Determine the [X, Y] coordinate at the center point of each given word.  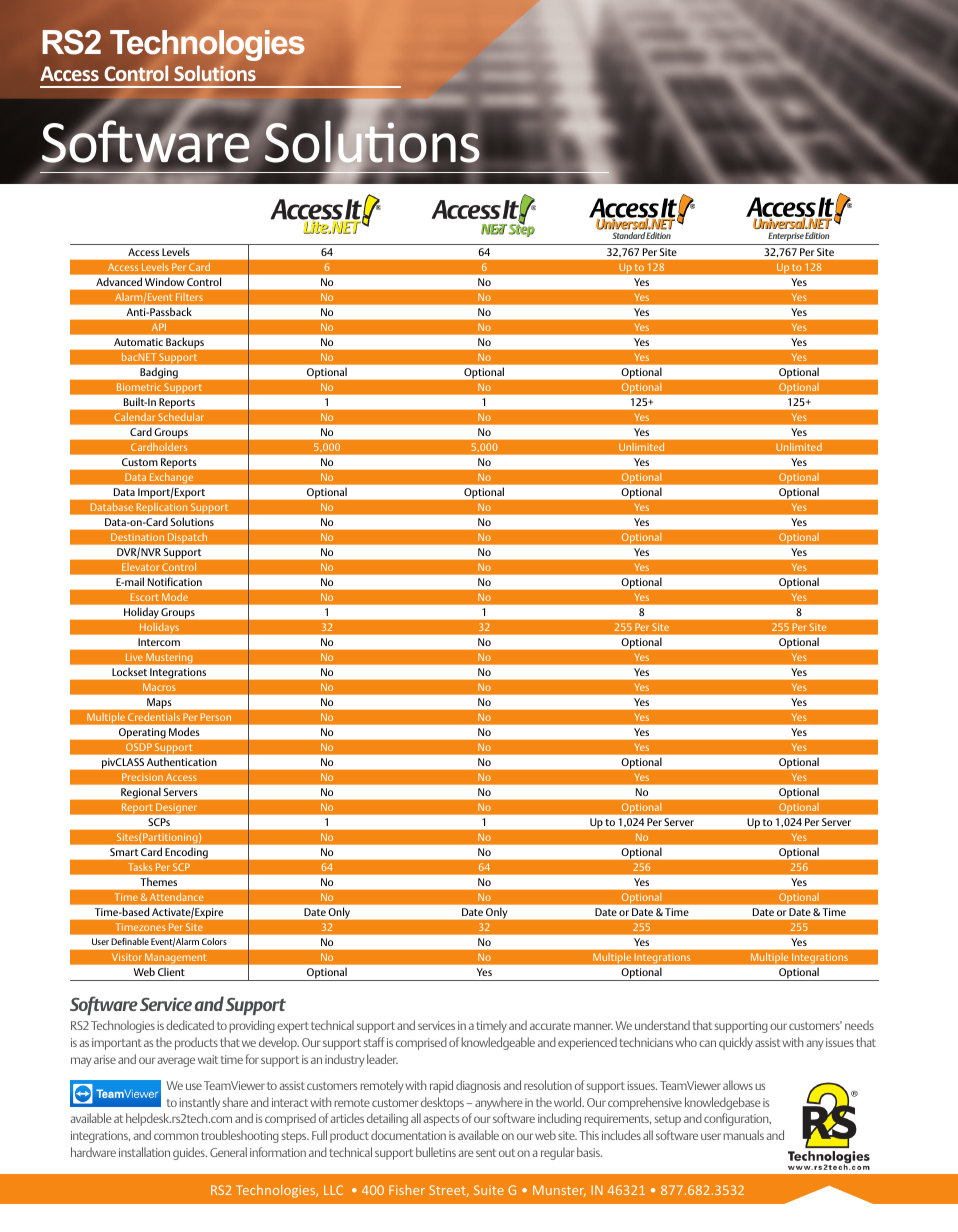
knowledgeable [498, 1043]
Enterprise [786, 236]
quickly [736, 1043]
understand [662, 1025]
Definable [130, 941]
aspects [441, 1120]
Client [171, 972]
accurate [550, 1026]
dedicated [190, 1025]
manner [593, 1026]
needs [859, 1025]
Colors [214, 941]
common [176, 1136]
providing [252, 1026]
